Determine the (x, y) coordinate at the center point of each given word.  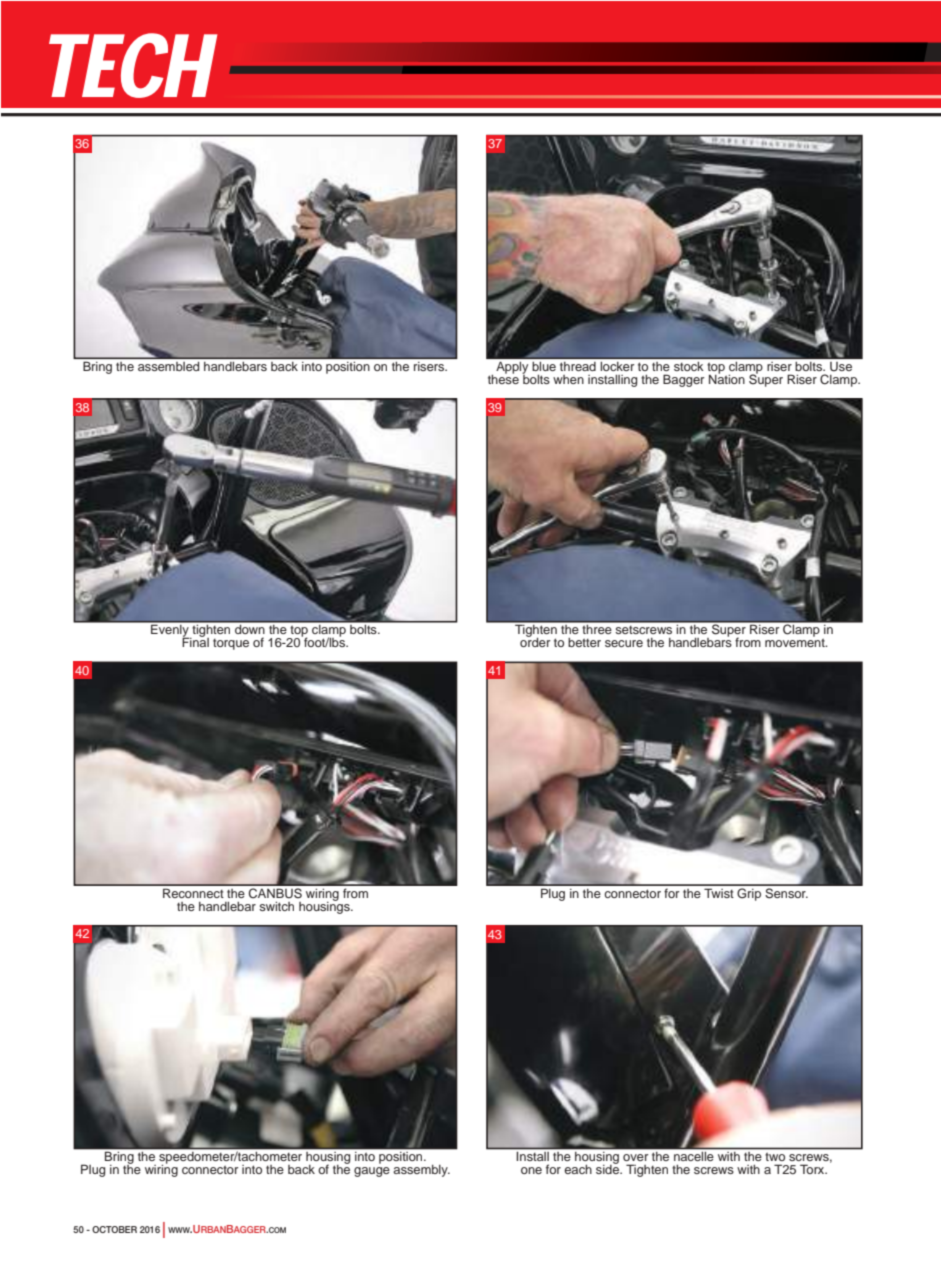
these (503, 378)
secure (624, 643)
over (635, 1157)
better (584, 642)
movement (796, 641)
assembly (421, 1171)
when (568, 379)
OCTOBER (114, 1229)
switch (276, 906)
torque (231, 644)
